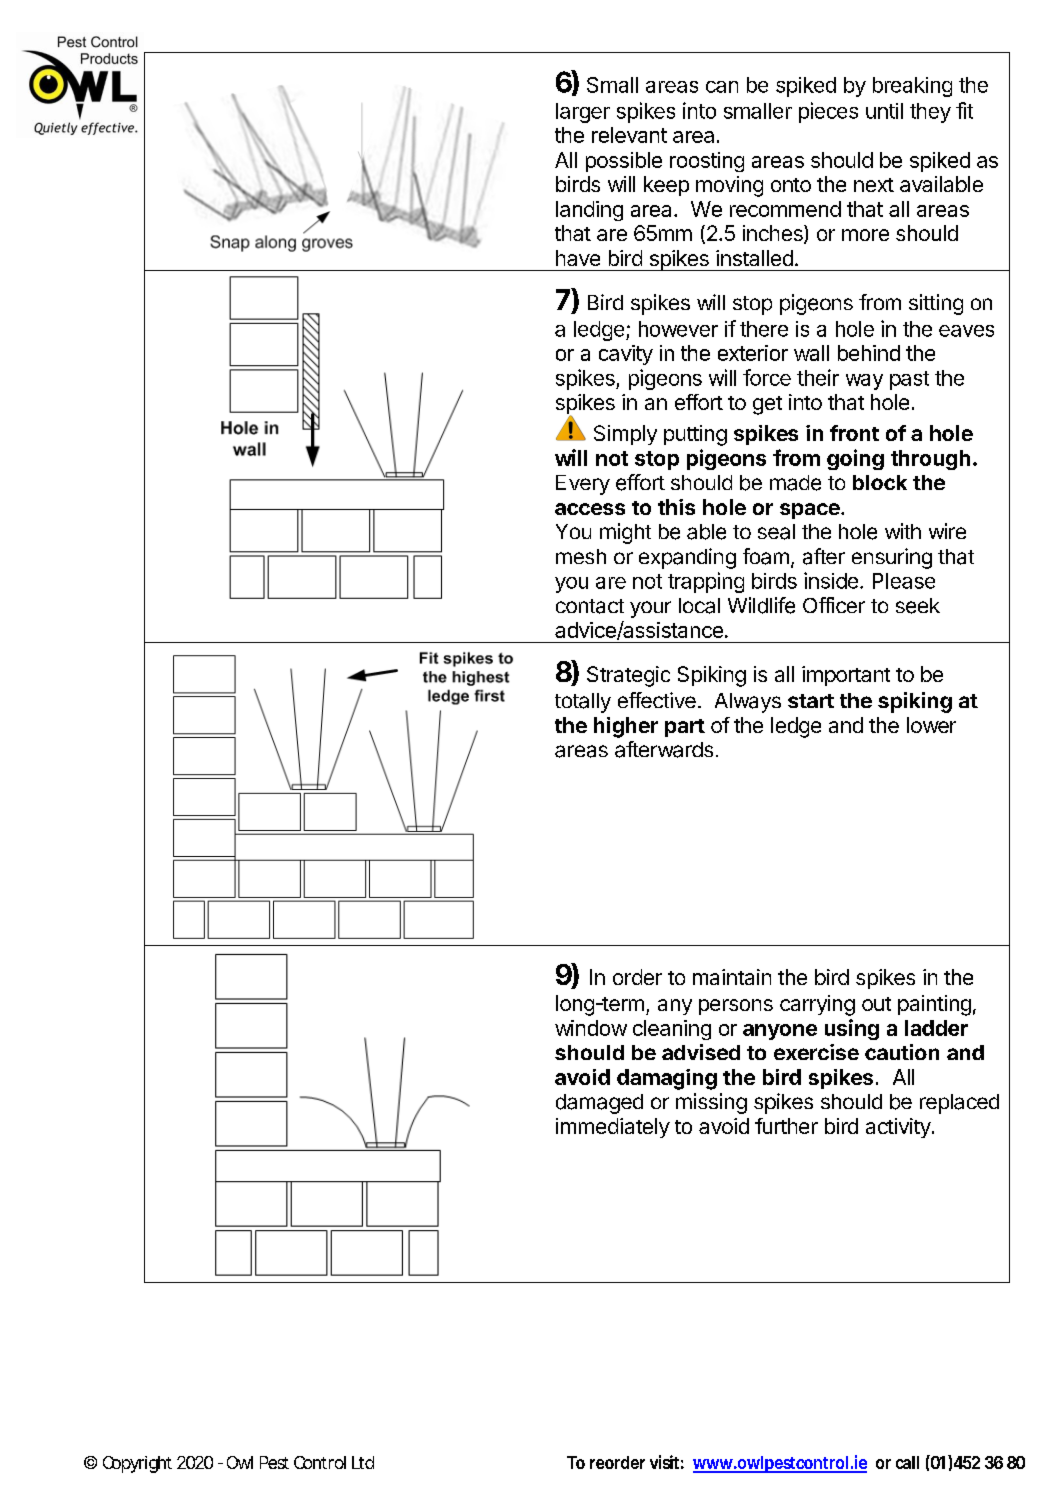  Describe the element at coordinates (583, 113) in the image. I see `larger` at that location.
